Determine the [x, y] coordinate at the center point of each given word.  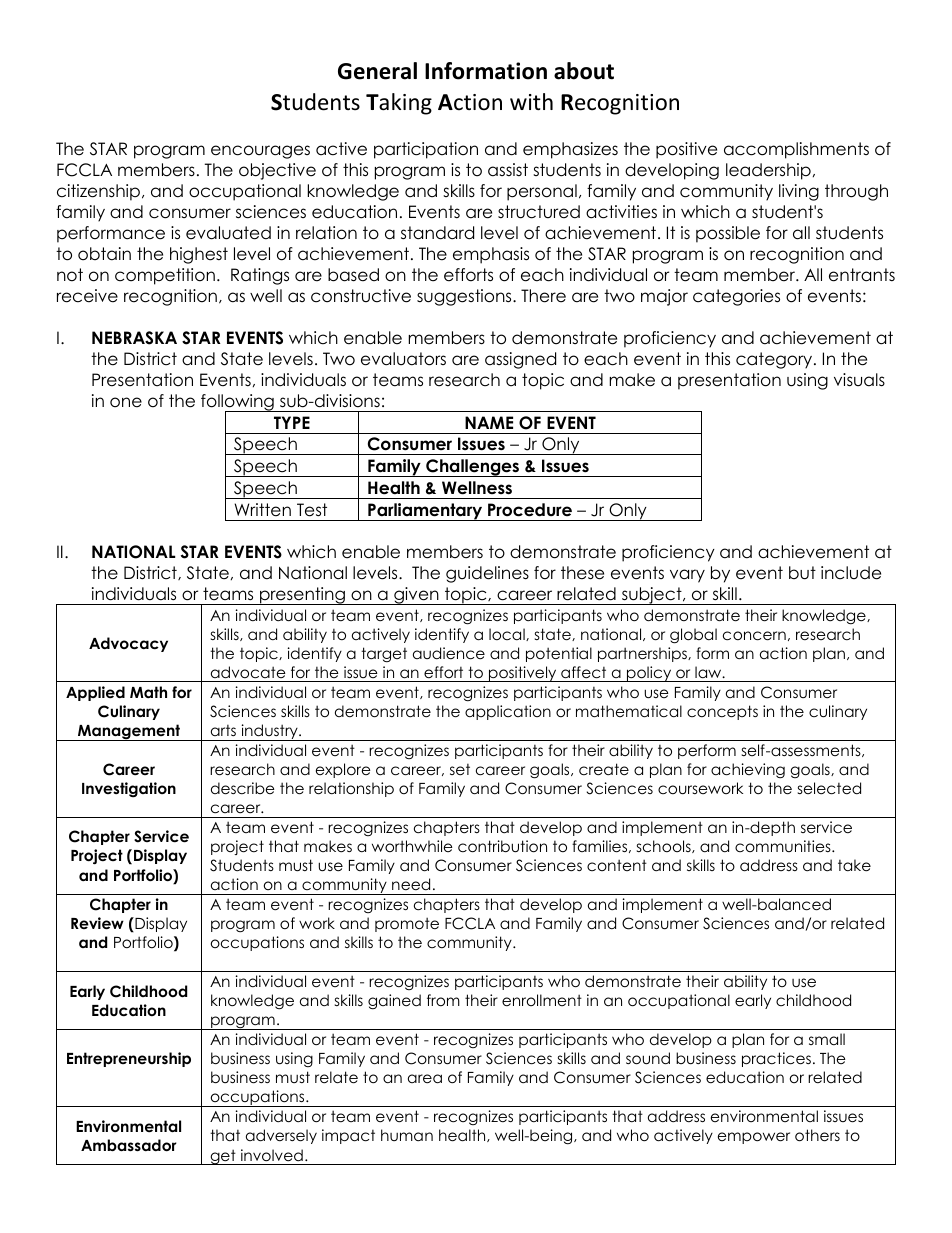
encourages [260, 152]
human [407, 1135]
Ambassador [129, 1145]
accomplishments [796, 150]
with [531, 101]
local [508, 634]
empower [754, 1138]
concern [754, 636]
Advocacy [128, 644]
